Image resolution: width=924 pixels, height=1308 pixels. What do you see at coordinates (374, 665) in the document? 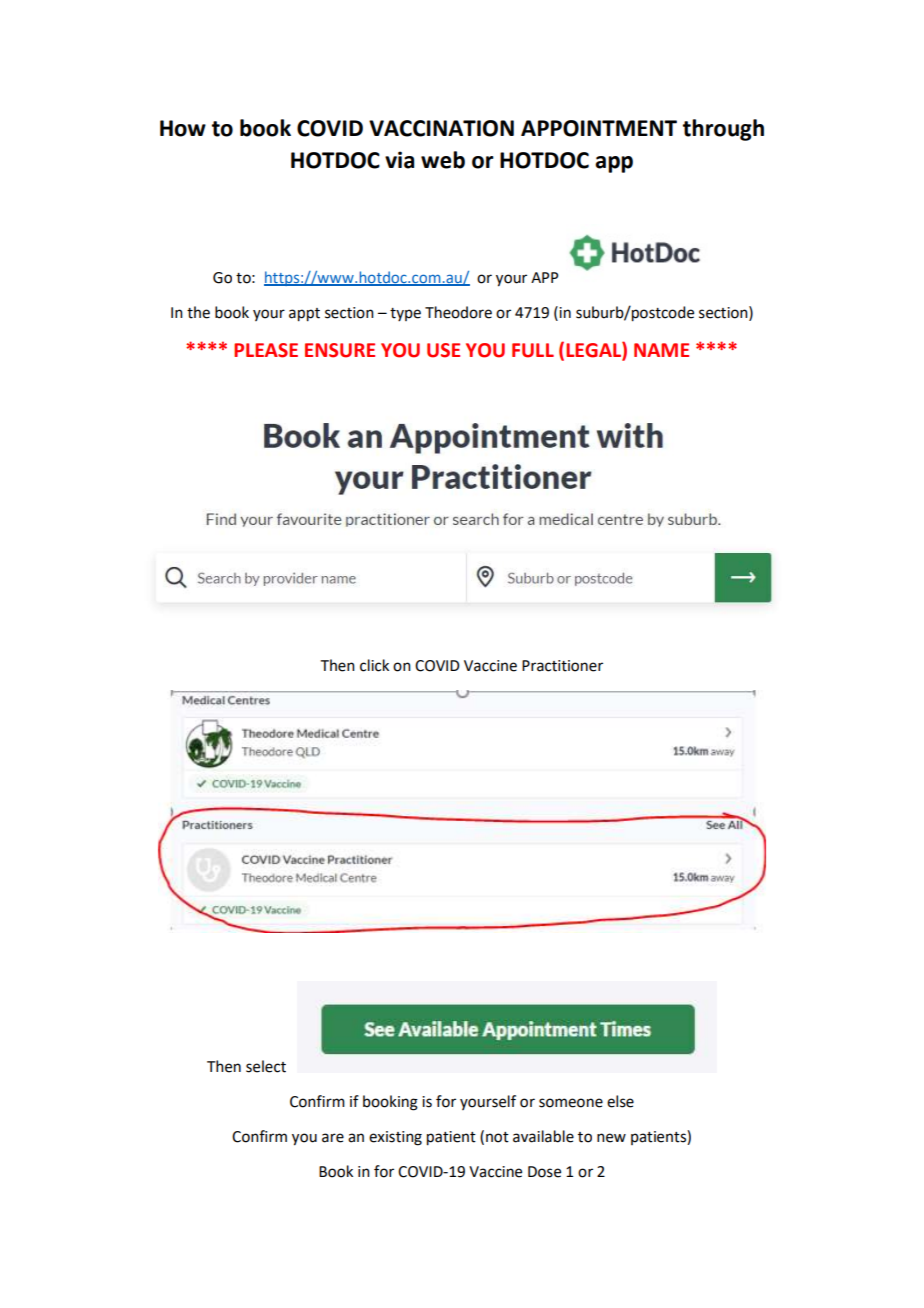
I see `click` at bounding box center [374, 665].
